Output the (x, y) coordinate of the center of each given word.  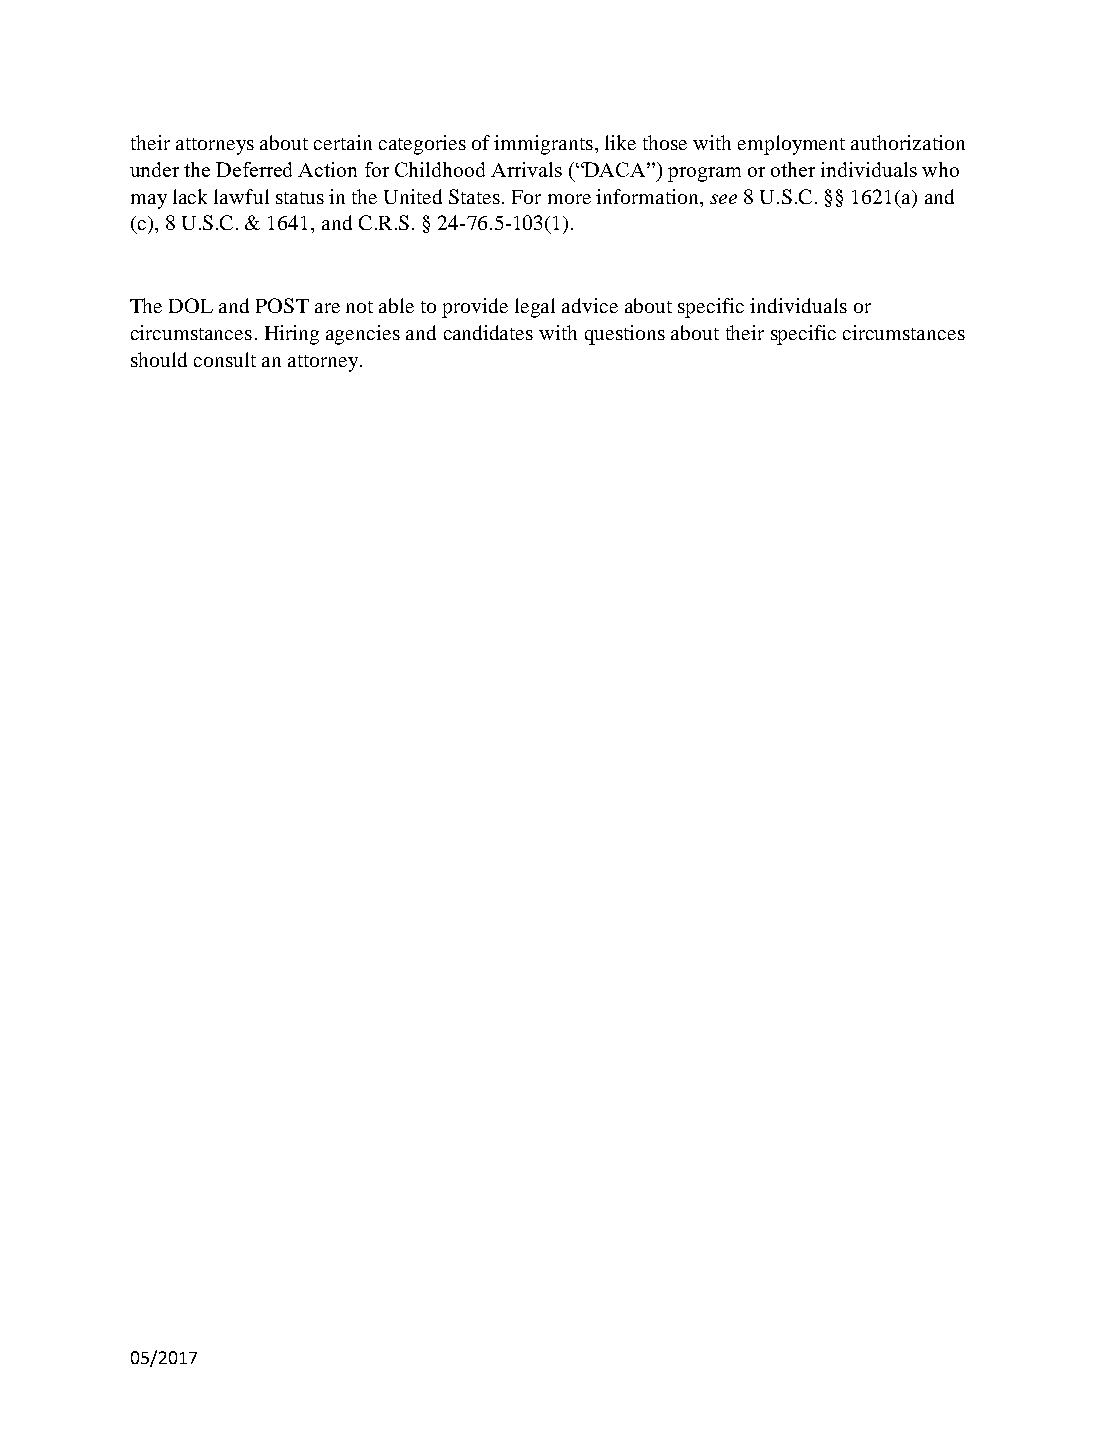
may (149, 201)
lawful (241, 196)
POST (282, 305)
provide (475, 308)
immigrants (543, 145)
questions (625, 335)
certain (343, 142)
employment (791, 145)
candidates (488, 332)
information (648, 196)
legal (535, 308)
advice (590, 305)
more (569, 199)
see (723, 199)
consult (225, 359)
